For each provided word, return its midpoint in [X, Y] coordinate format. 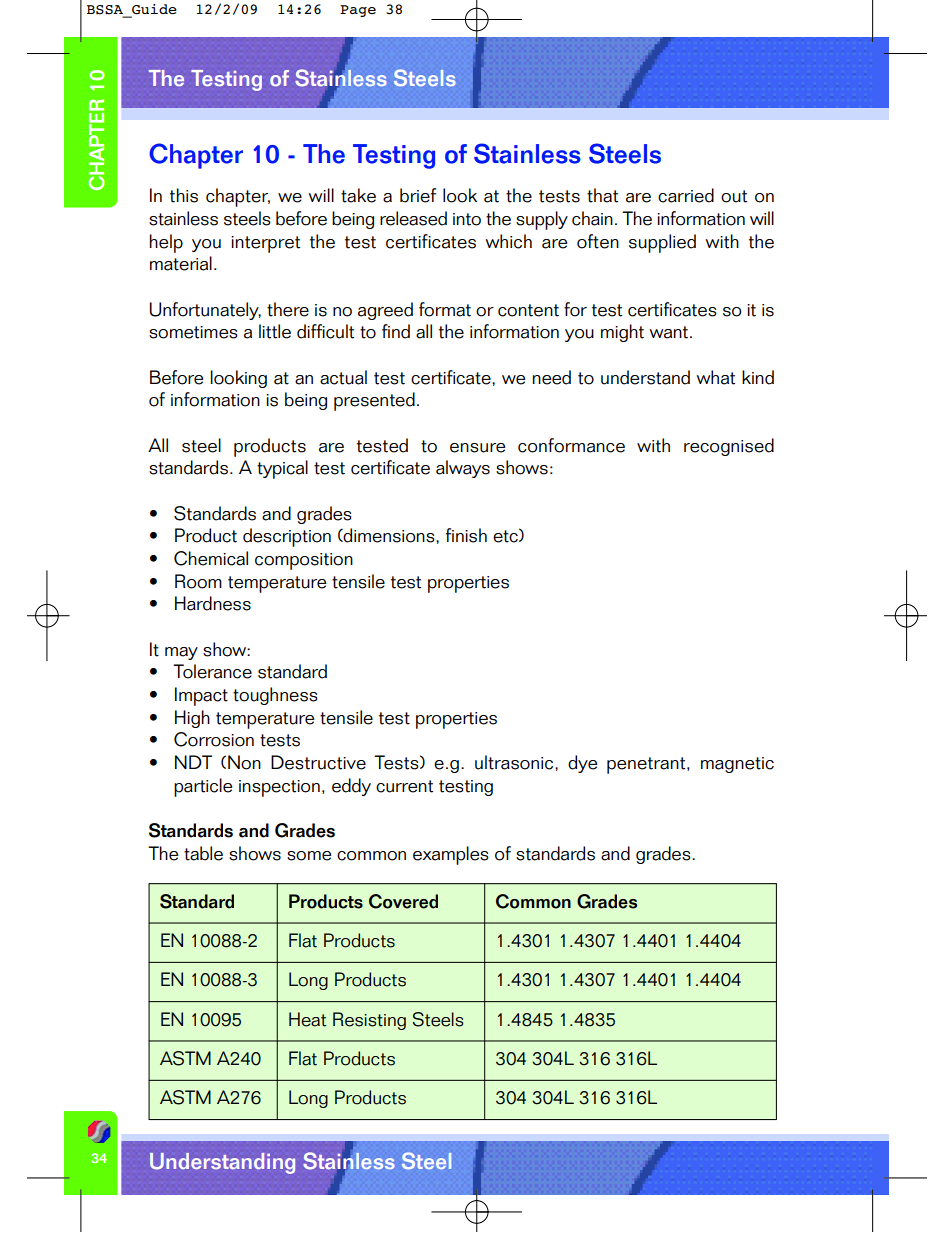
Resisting [369, 1021]
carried [686, 195]
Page [358, 11]
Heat [307, 1019]
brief [418, 195]
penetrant [646, 765]
